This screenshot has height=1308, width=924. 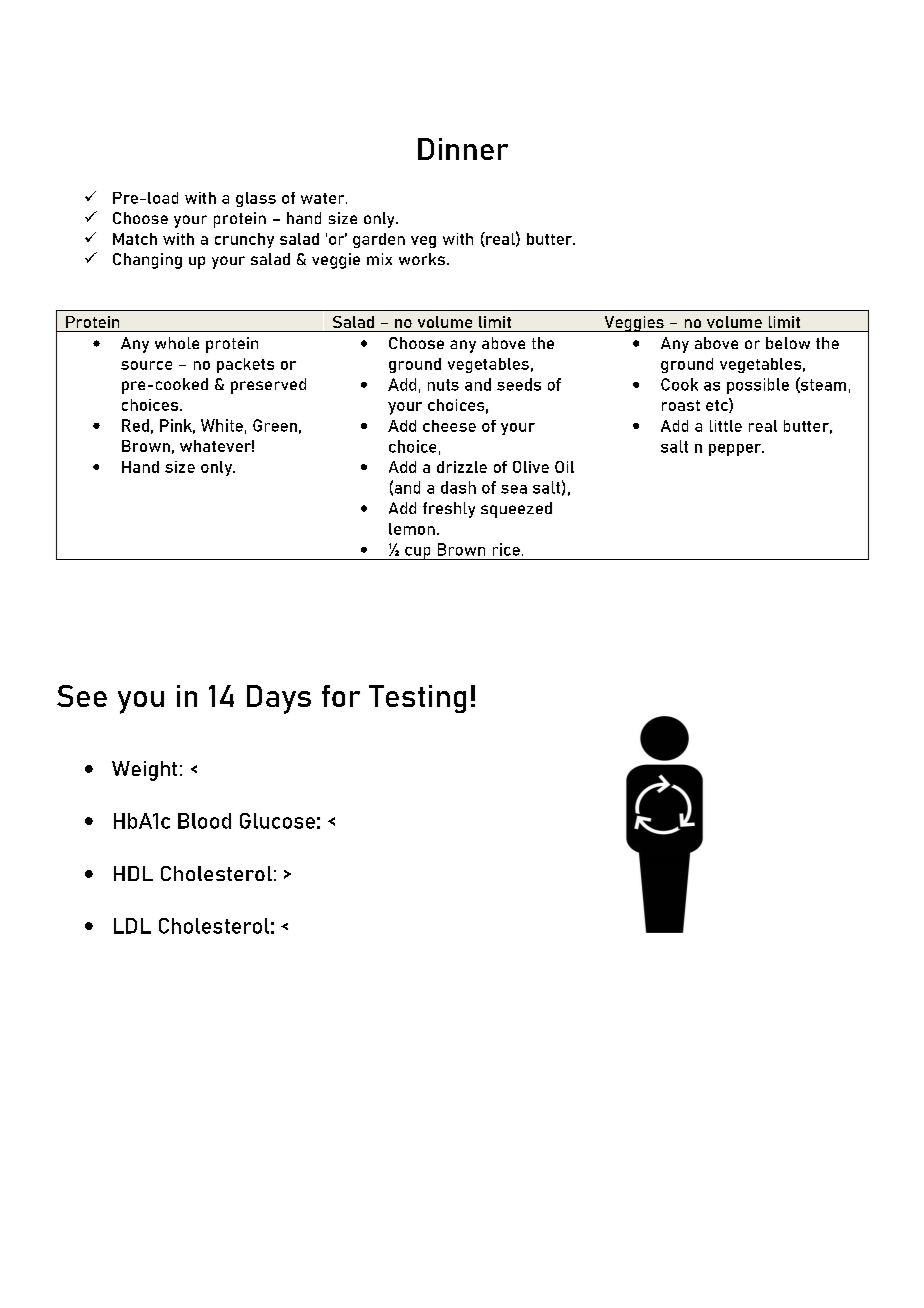 What do you see at coordinates (277, 821) in the screenshot?
I see `Glucose` at bounding box center [277, 821].
